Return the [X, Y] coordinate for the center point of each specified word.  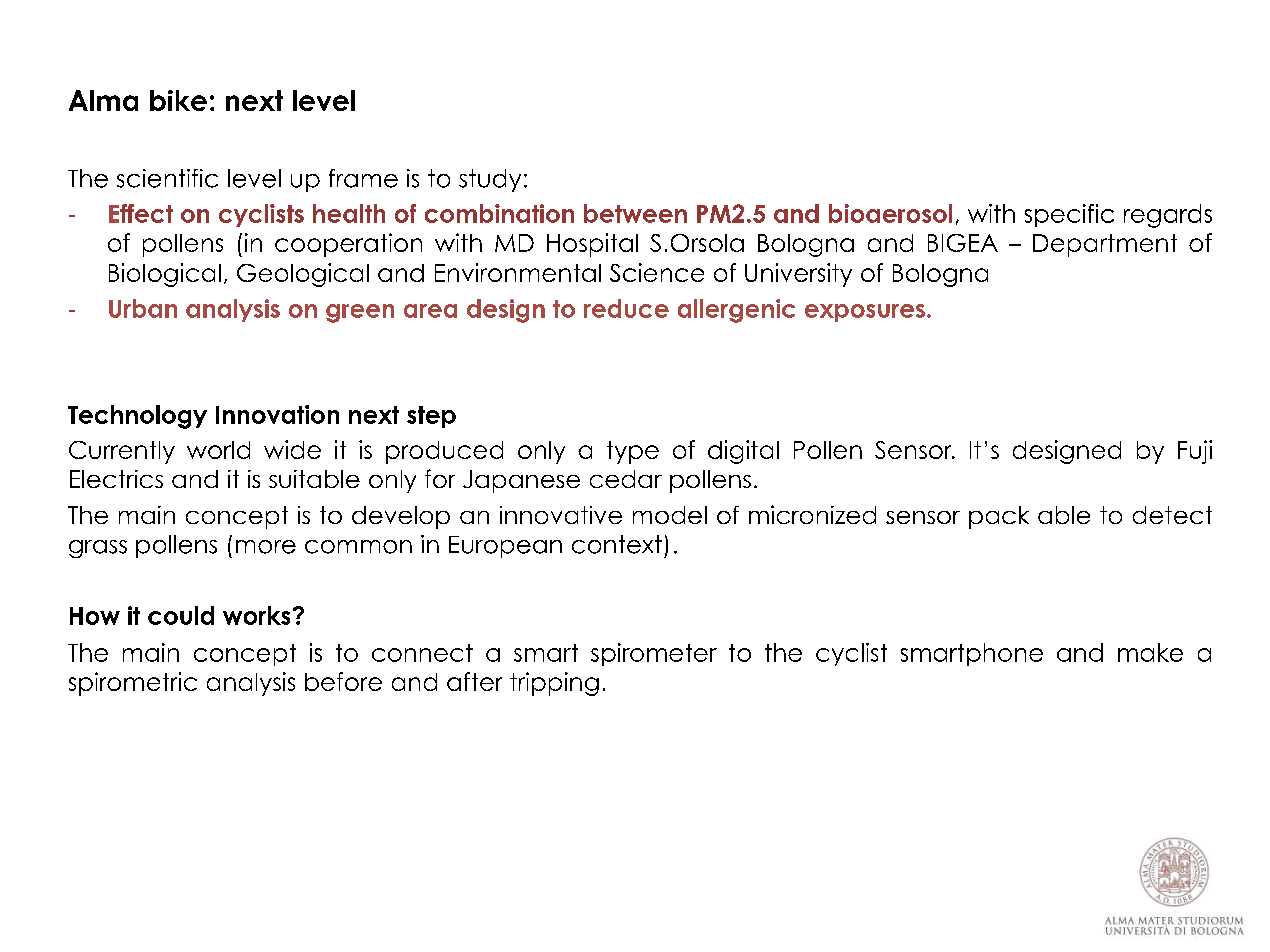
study [490, 180]
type [633, 452]
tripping [554, 684]
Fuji [1195, 452]
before [343, 681]
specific [1069, 215]
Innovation [277, 414]
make [1150, 652]
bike [178, 100]
